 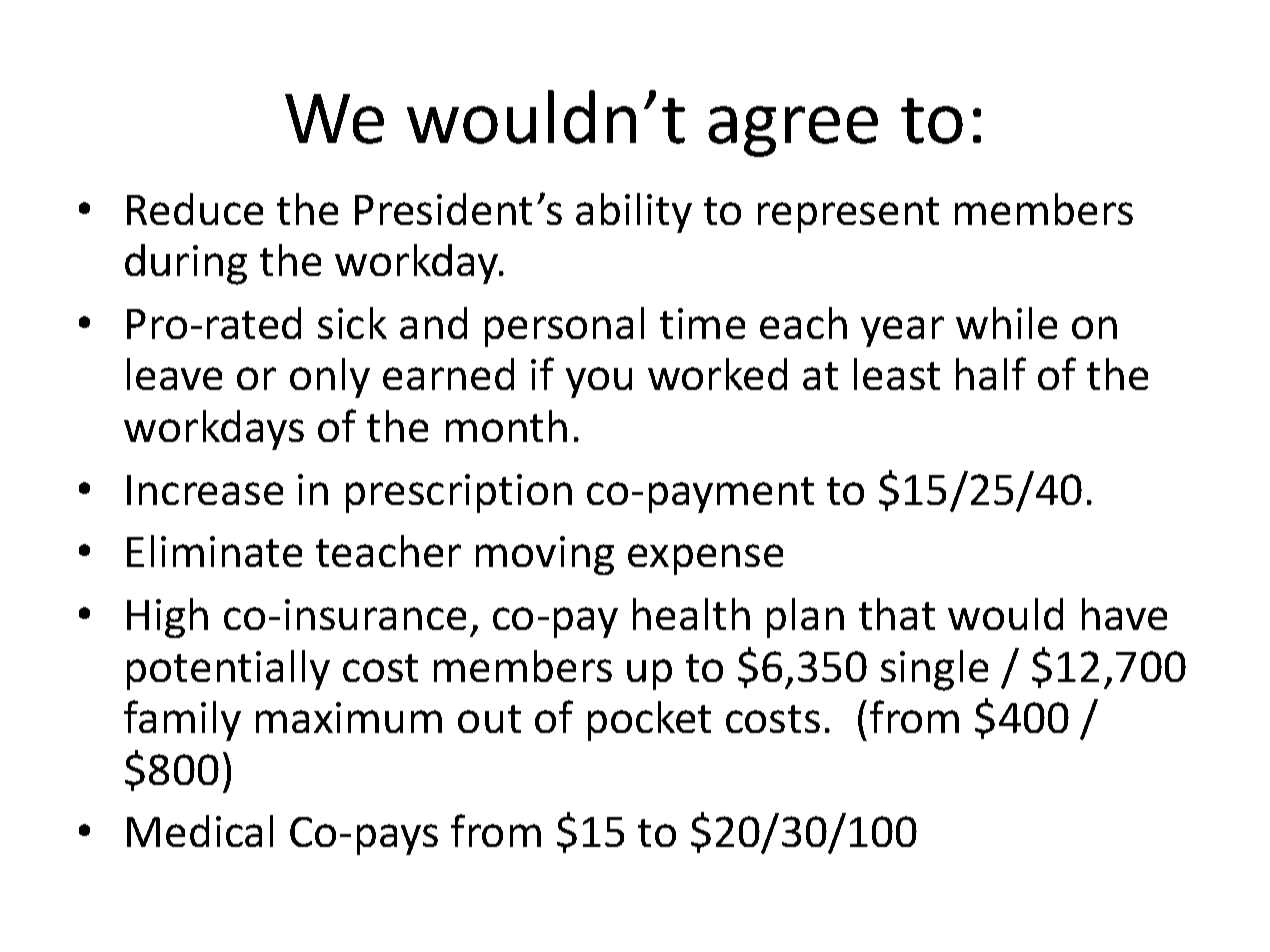 What do you see at coordinates (991, 373) in the image?
I see `half` at bounding box center [991, 373].
